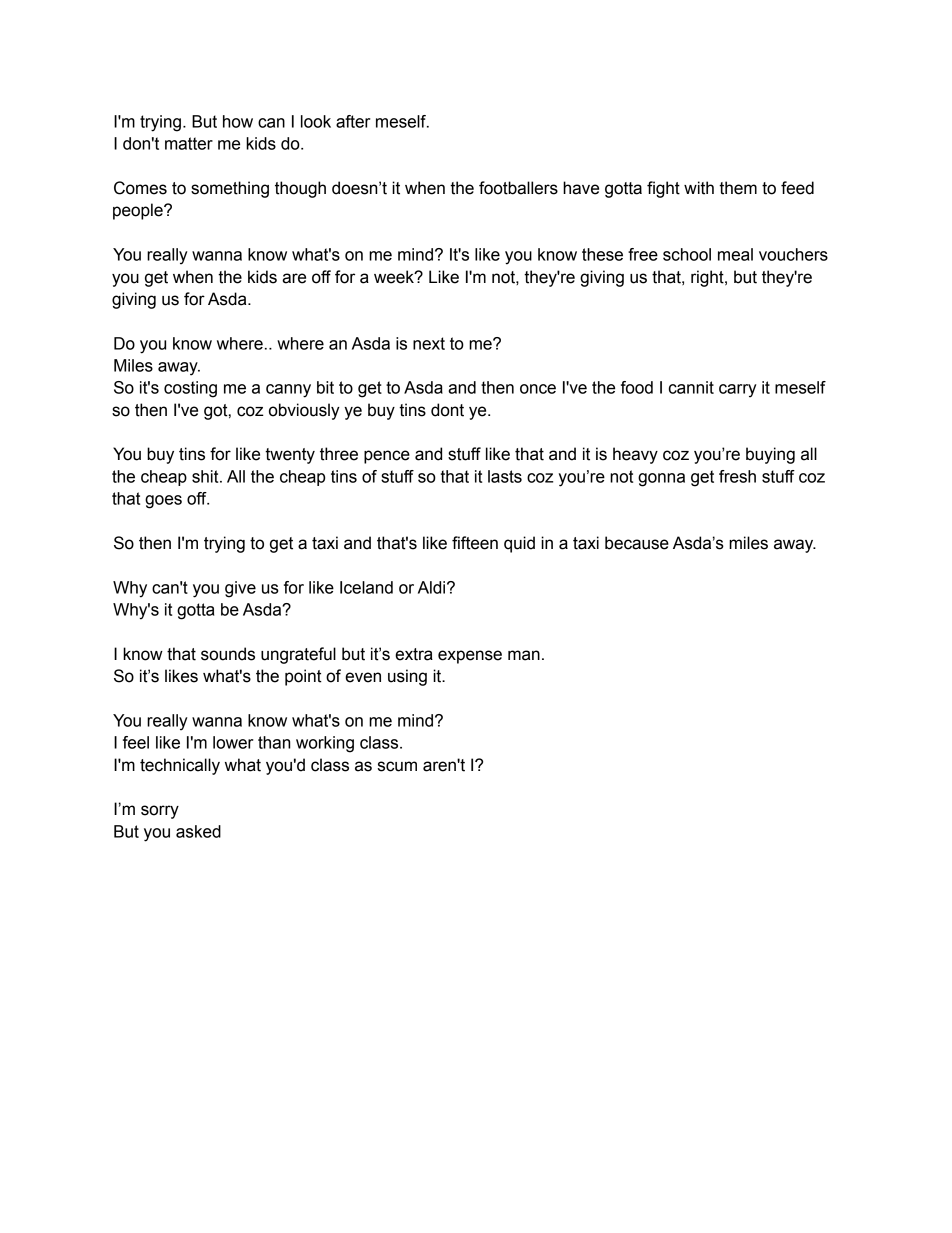 The width and height of the page is (952, 1233). What do you see at coordinates (198, 831) in the page?
I see `asked` at bounding box center [198, 831].
